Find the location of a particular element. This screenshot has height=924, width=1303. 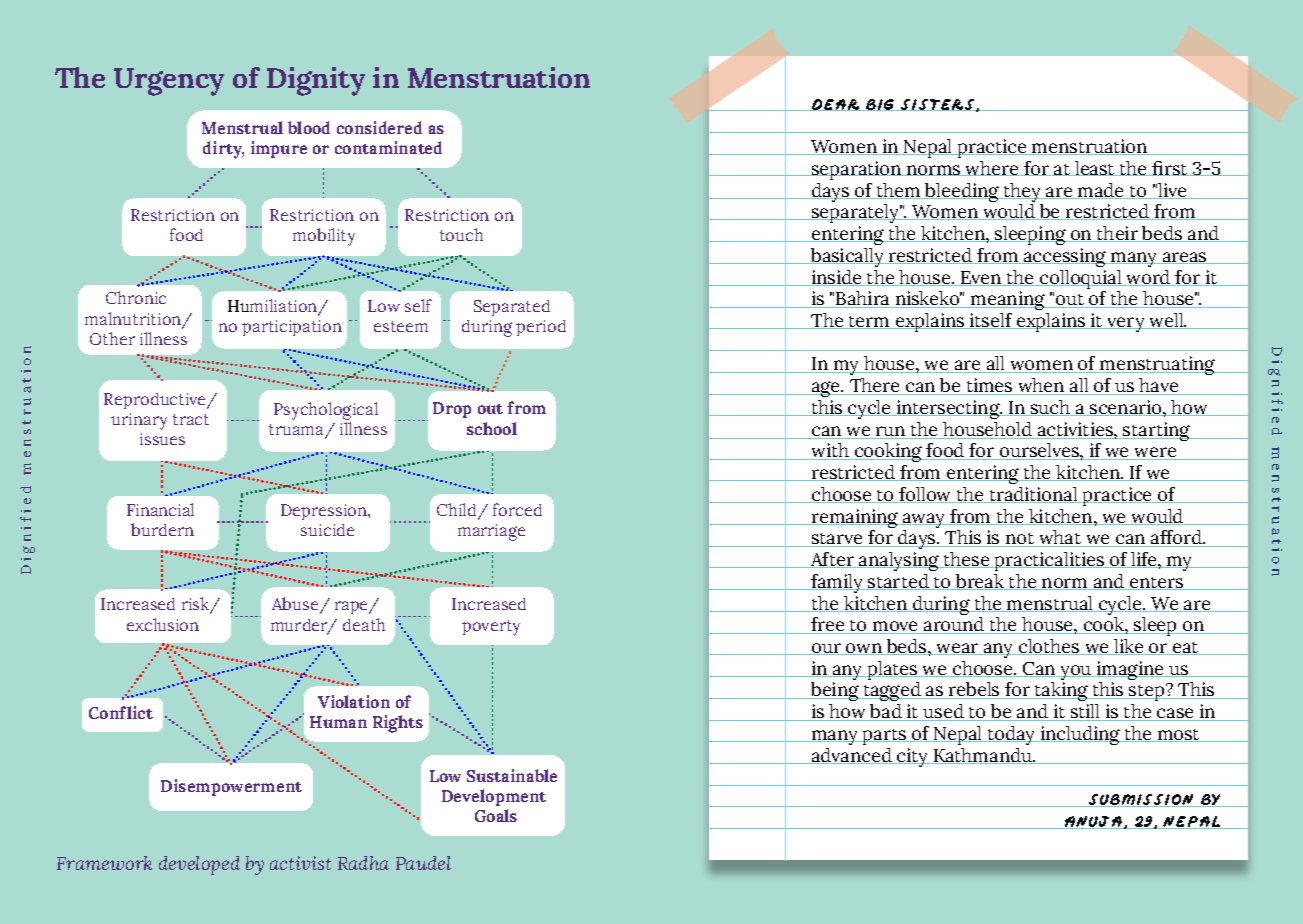

Urgency is located at coordinates (169, 82).
